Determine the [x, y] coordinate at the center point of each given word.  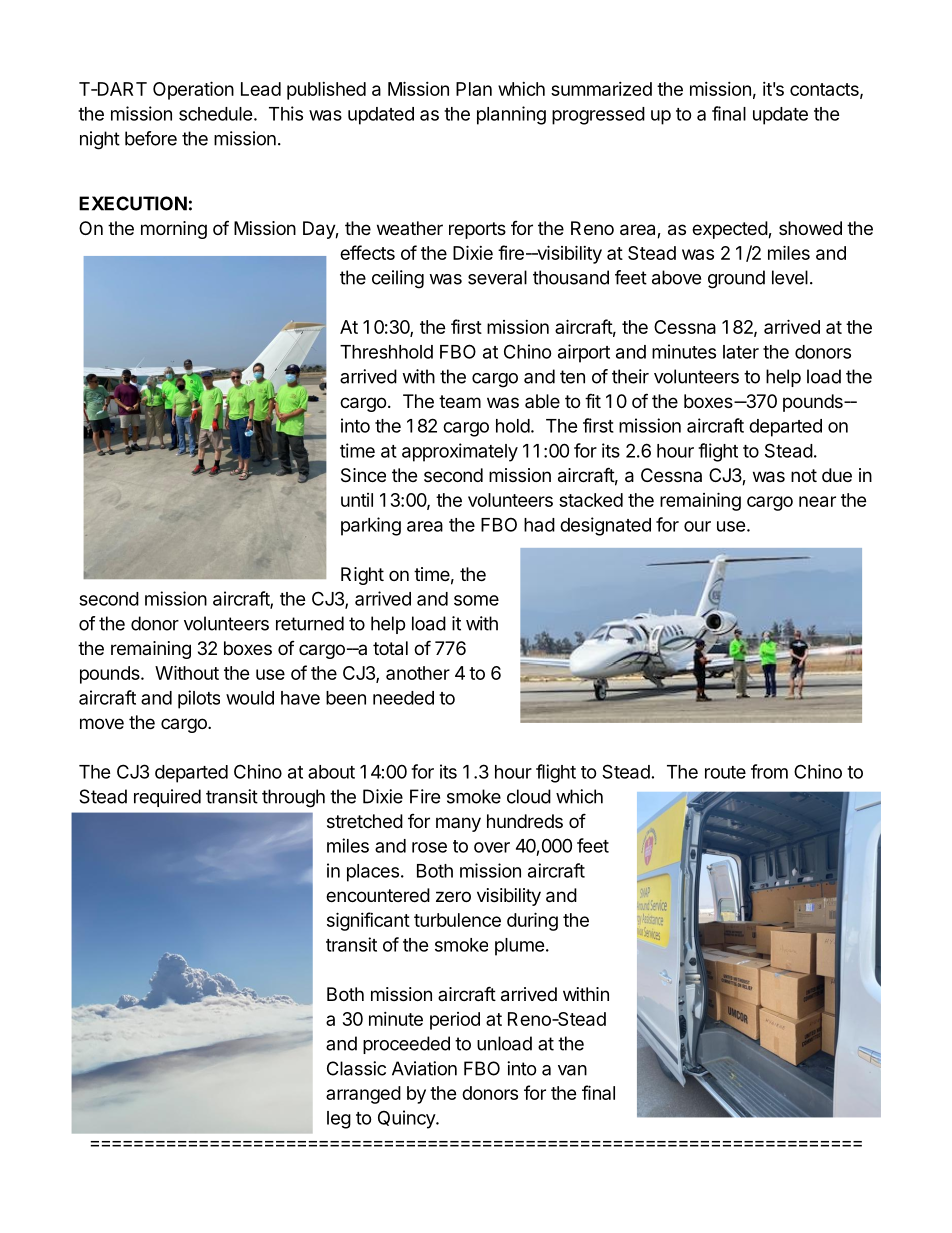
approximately [460, 452]
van [572, 1070]
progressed [598, 116]
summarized [601, 89]
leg [339, 1120]
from [769, 771]
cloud [529, 796]
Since [363, 475]
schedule [216, 114]
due [837, 475]
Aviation [424, 1068]
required [167, 798]
